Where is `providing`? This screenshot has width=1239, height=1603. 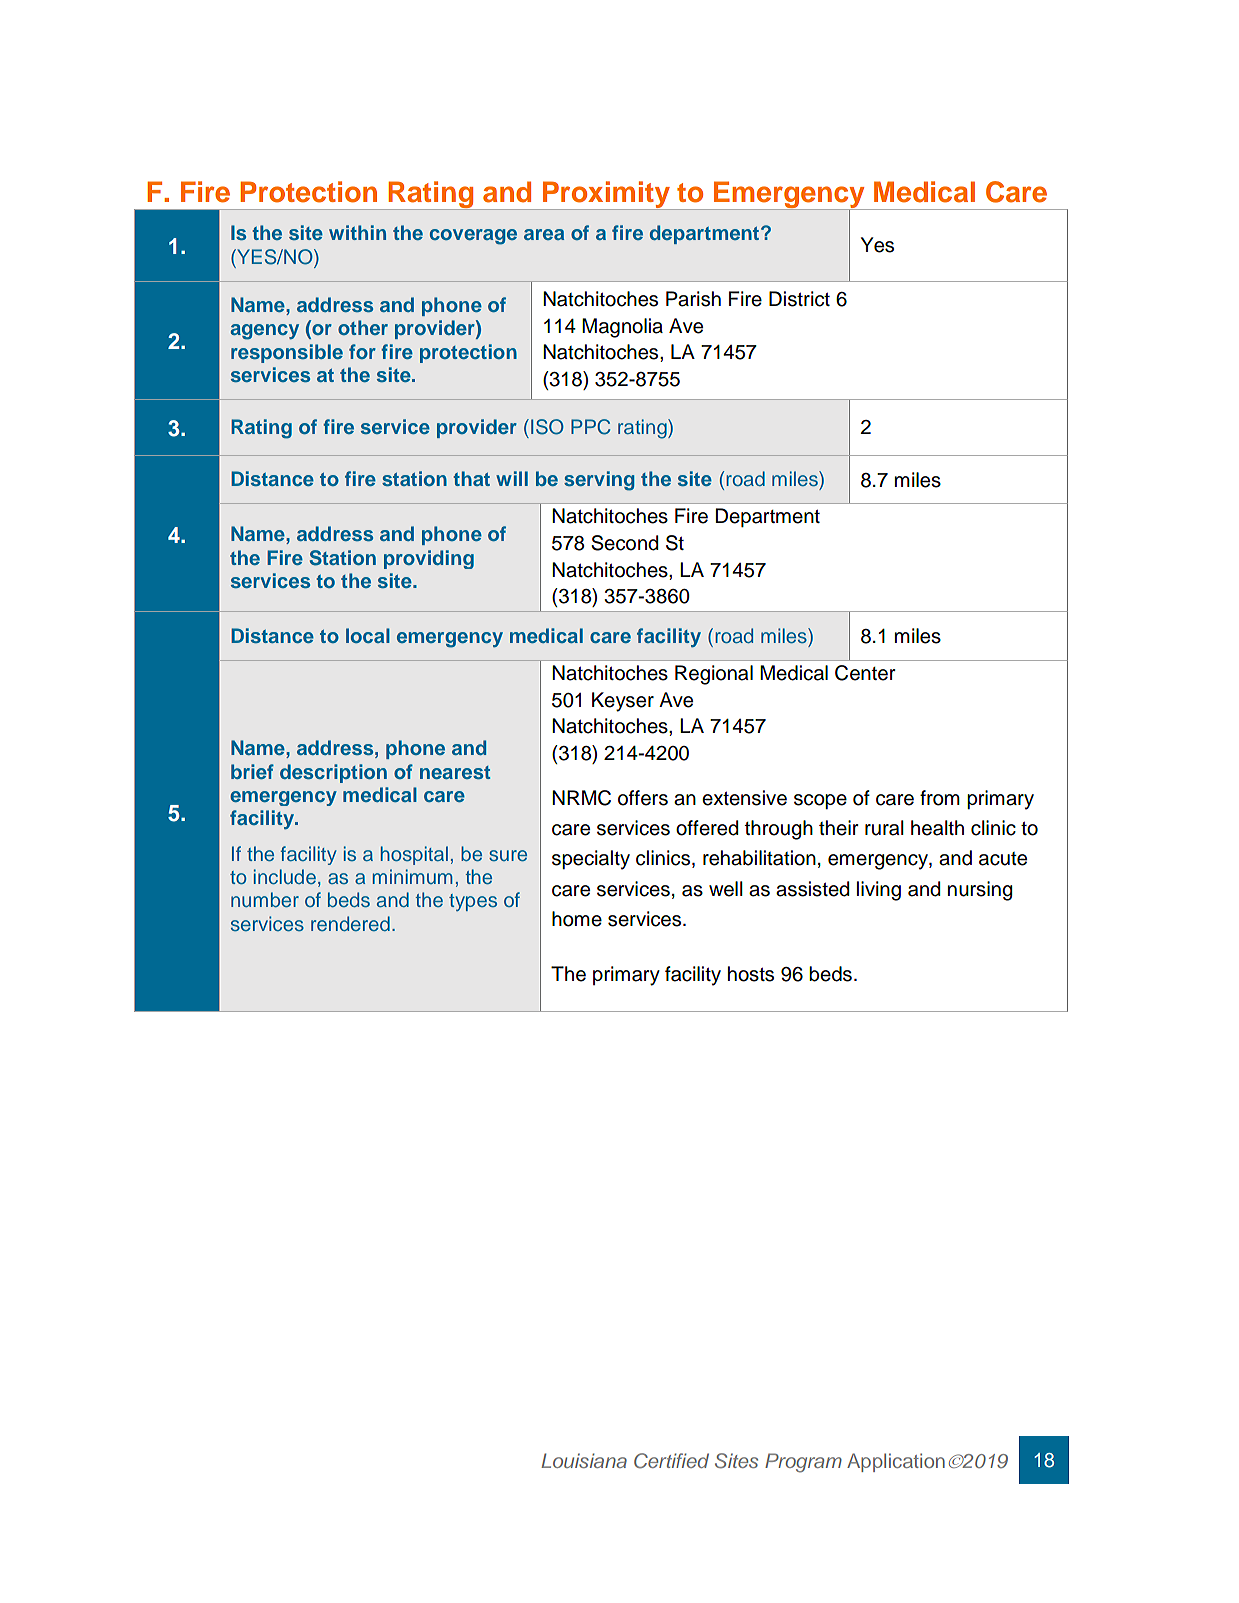 providing is located at coordinates (429, 559).
